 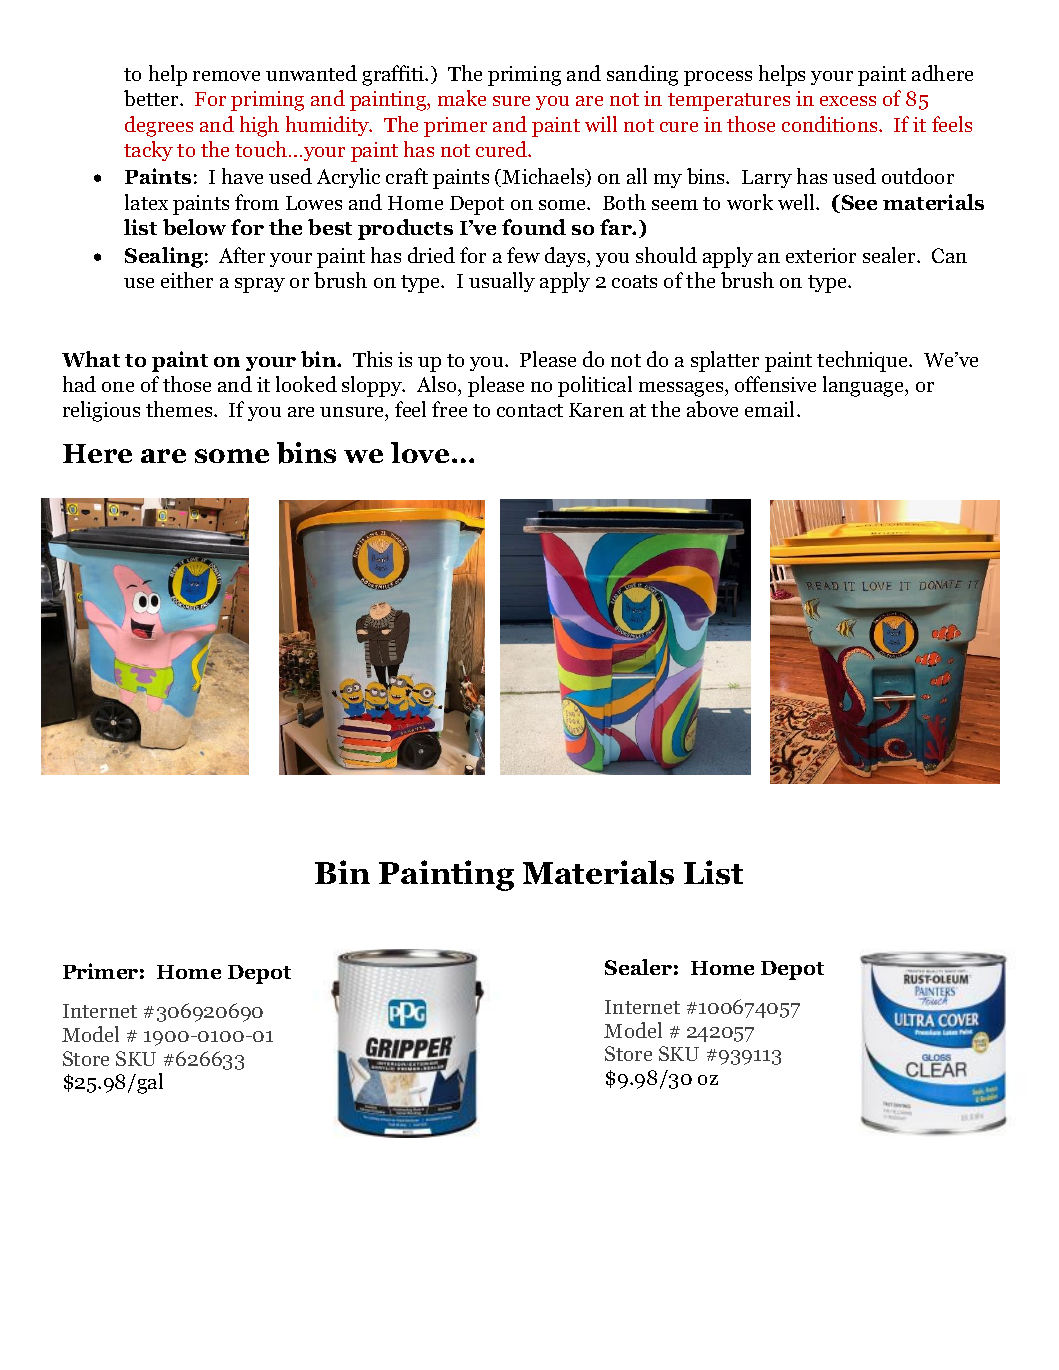 What do you see at coordinates (848, 101) in the screenshot?
I see `excess` at bounding box center [848, 101].
